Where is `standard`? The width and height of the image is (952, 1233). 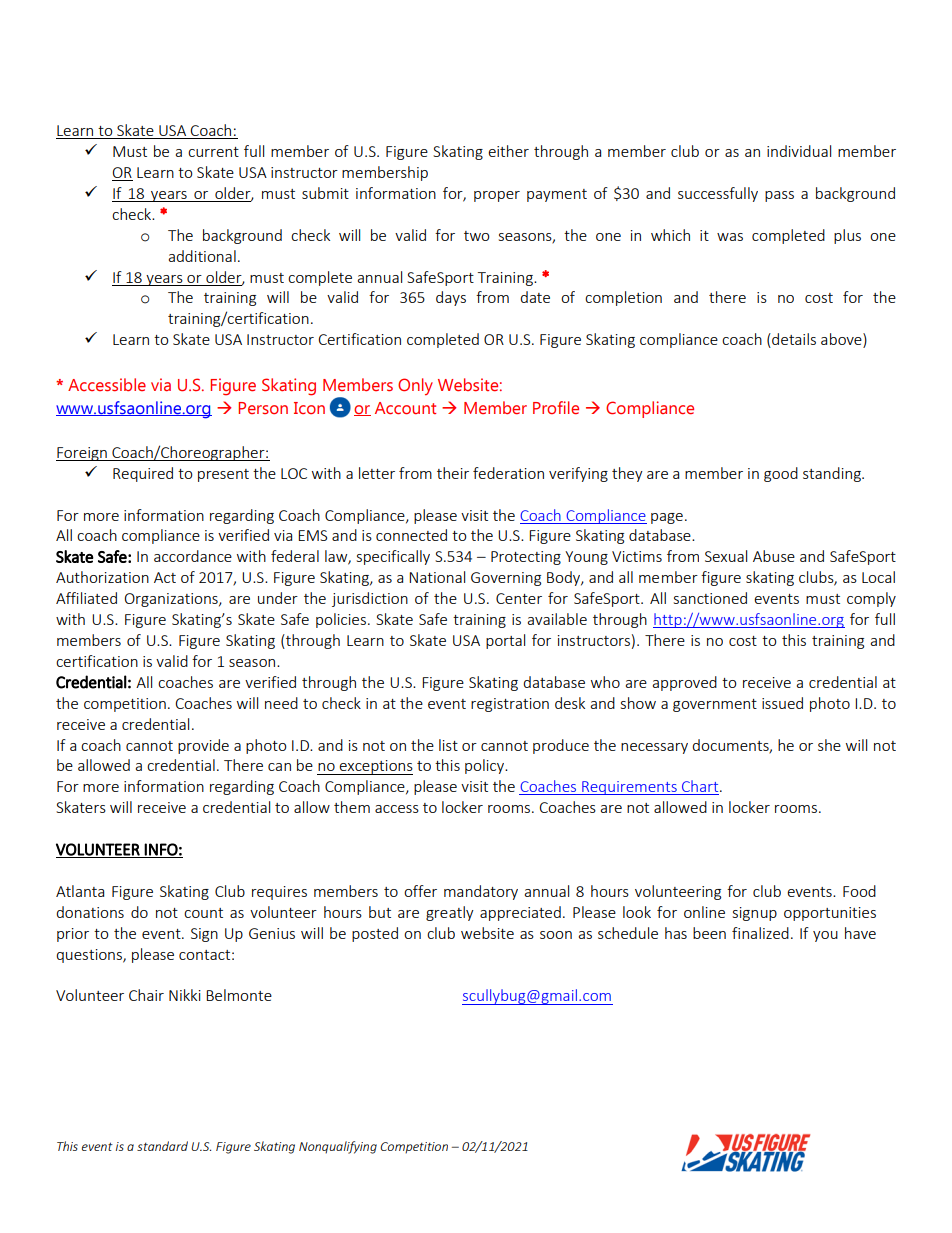 standard is located at coordinates (162, 1146).
